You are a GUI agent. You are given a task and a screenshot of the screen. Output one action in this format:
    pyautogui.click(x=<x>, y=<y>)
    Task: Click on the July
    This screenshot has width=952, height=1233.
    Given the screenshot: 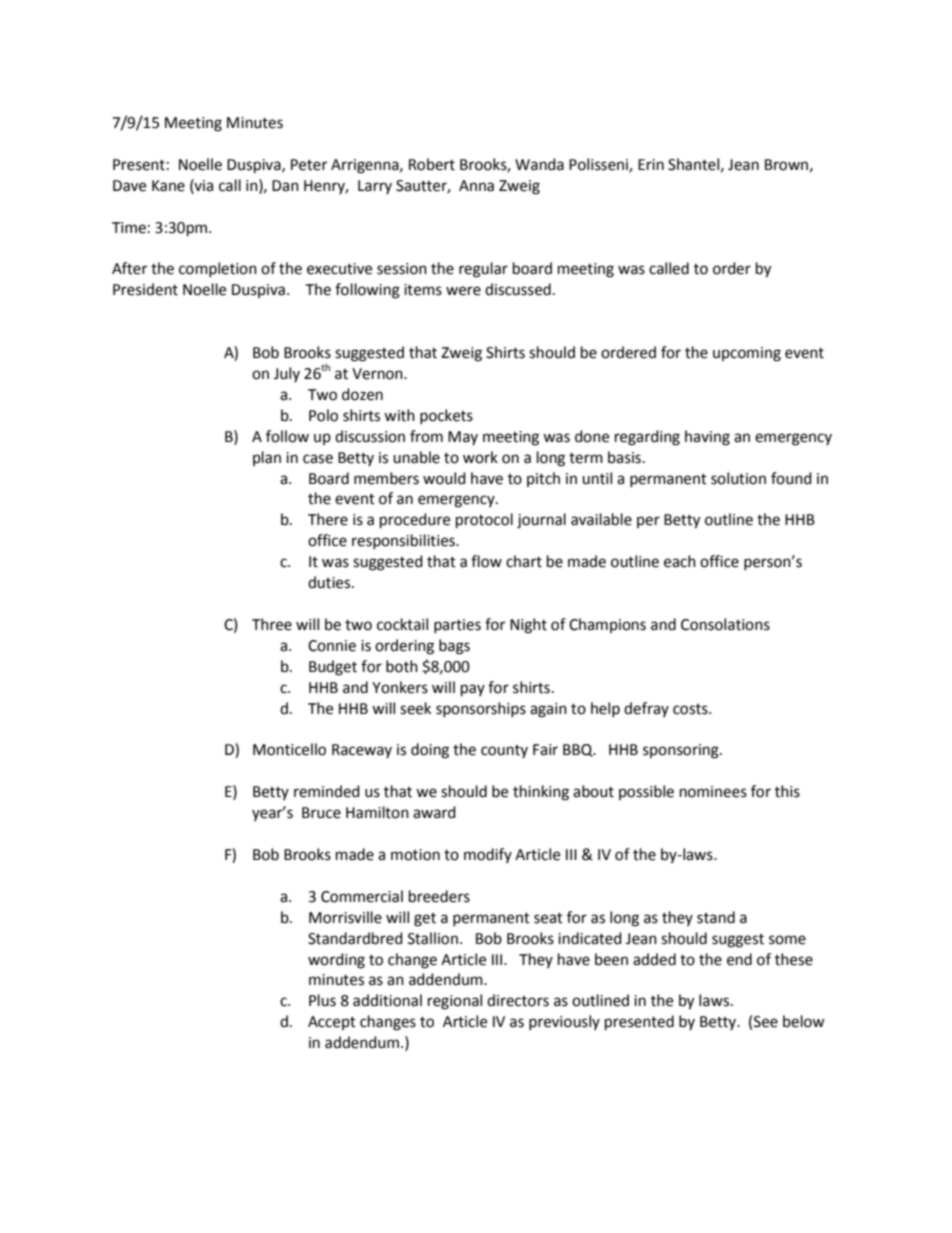 What is the action you would take?
    pyautogui.click(x=287, y=374)
